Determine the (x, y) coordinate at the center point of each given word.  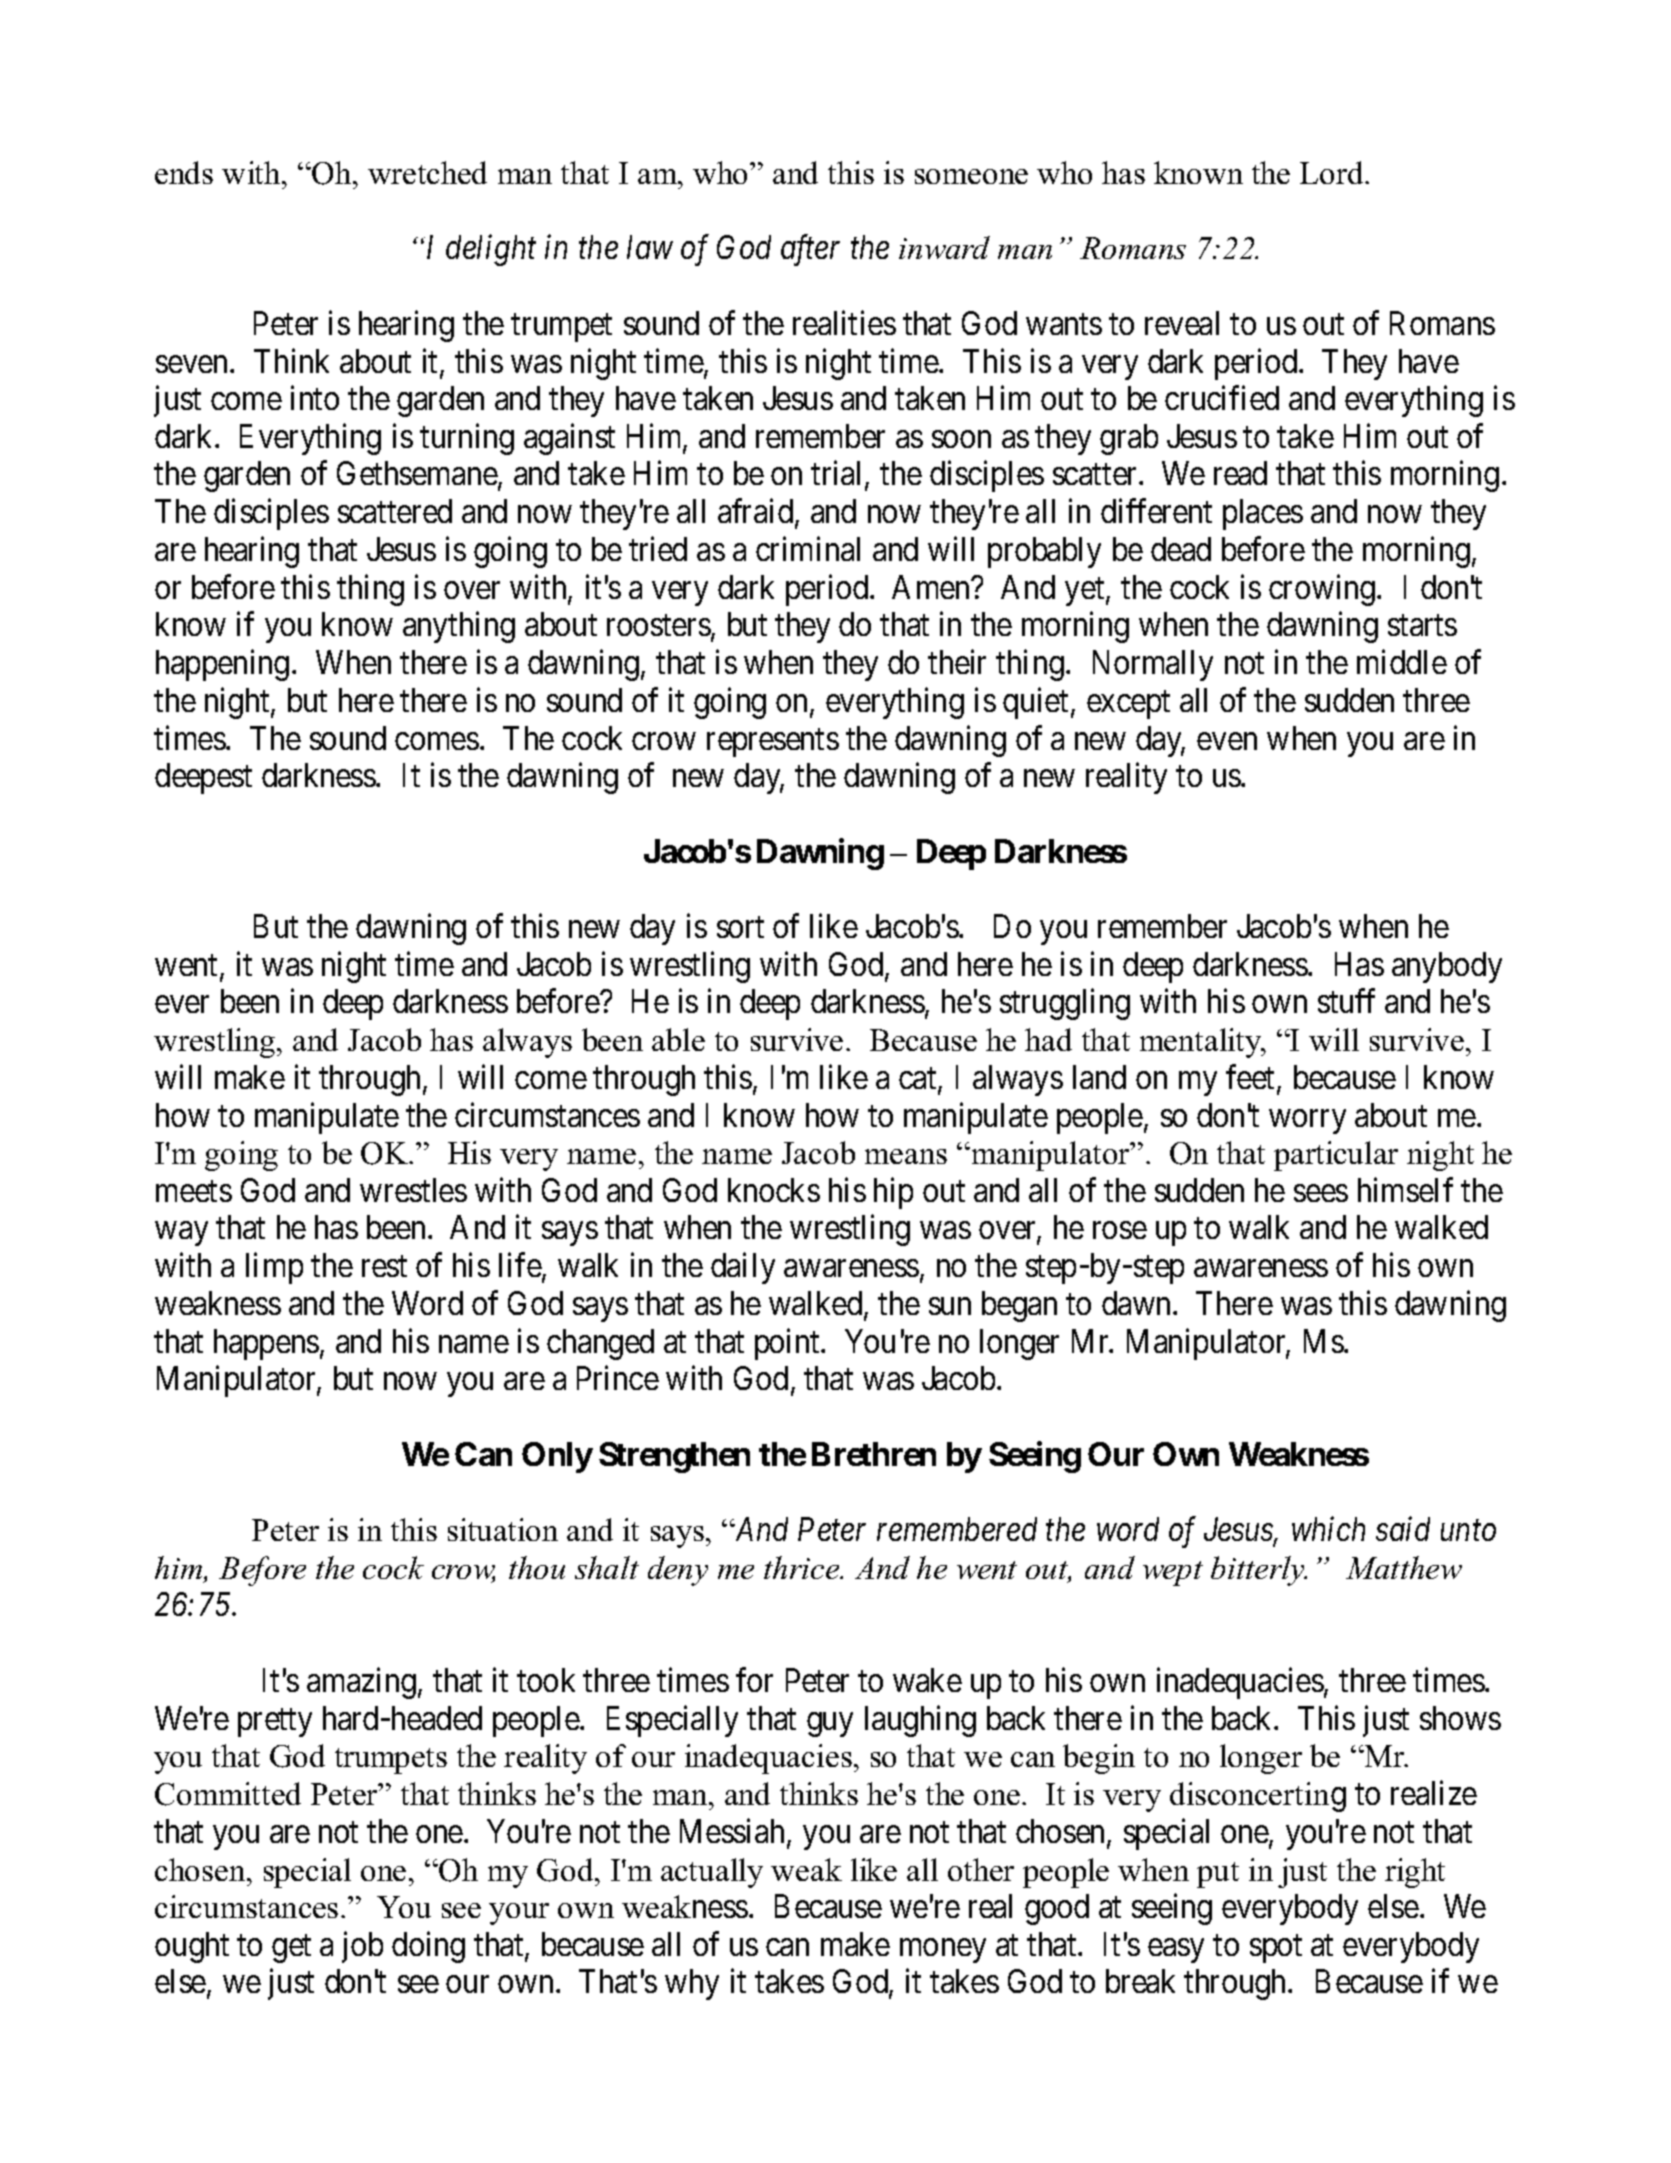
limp (274, 1268)
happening (222, 665)
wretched (427, 172)
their (957, 662)
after (810, 250)
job (362, 1947)
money (943, 1951)
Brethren (874, 1454)
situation (503, 1529)
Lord (1333, 172)
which (1328, 1529)
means (906, 1156)
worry (1307, 1122)
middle (1402, 662)
